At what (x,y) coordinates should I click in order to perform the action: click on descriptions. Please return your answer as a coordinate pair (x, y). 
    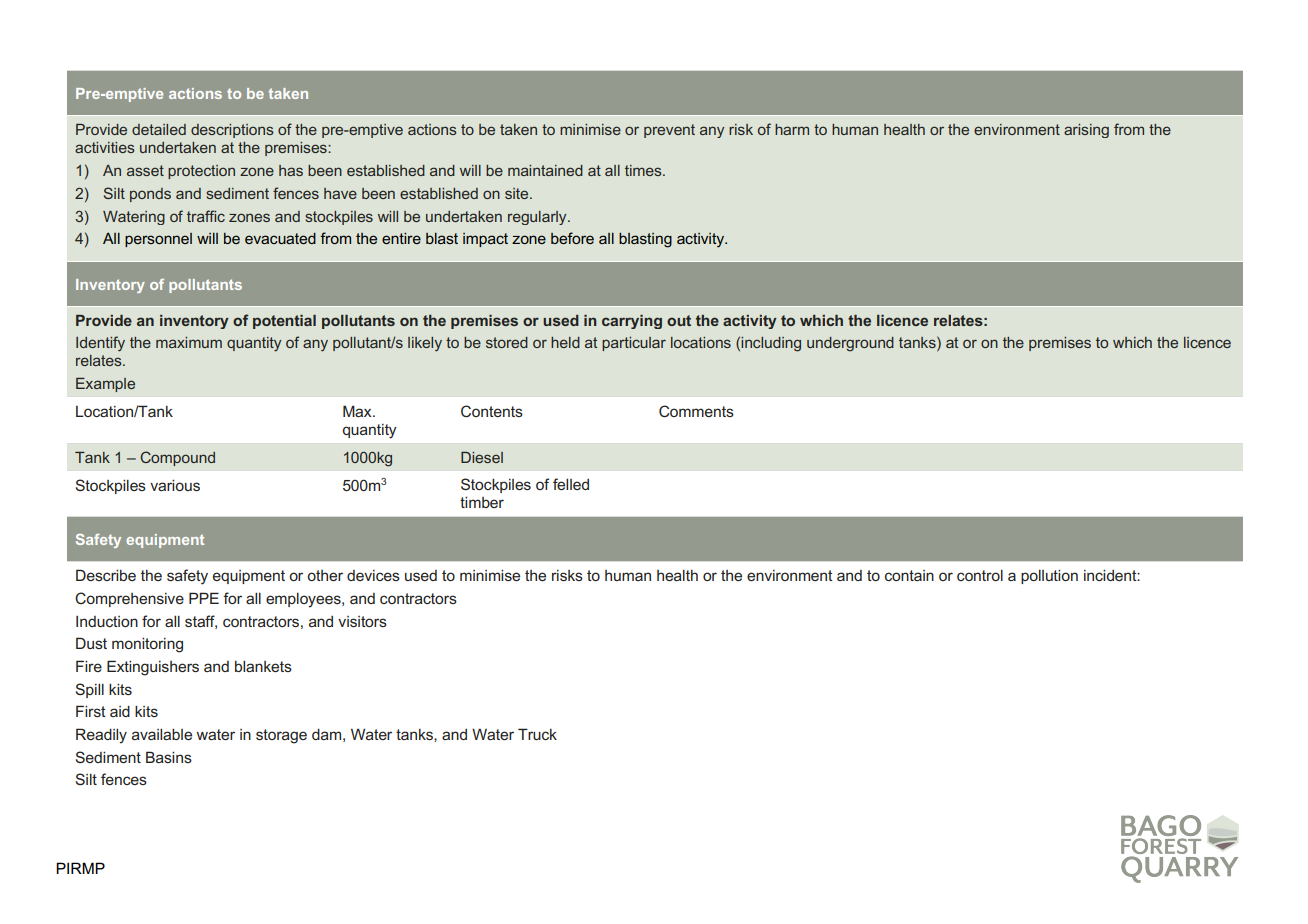
    Looking at the image, I should click on (232, 131).
